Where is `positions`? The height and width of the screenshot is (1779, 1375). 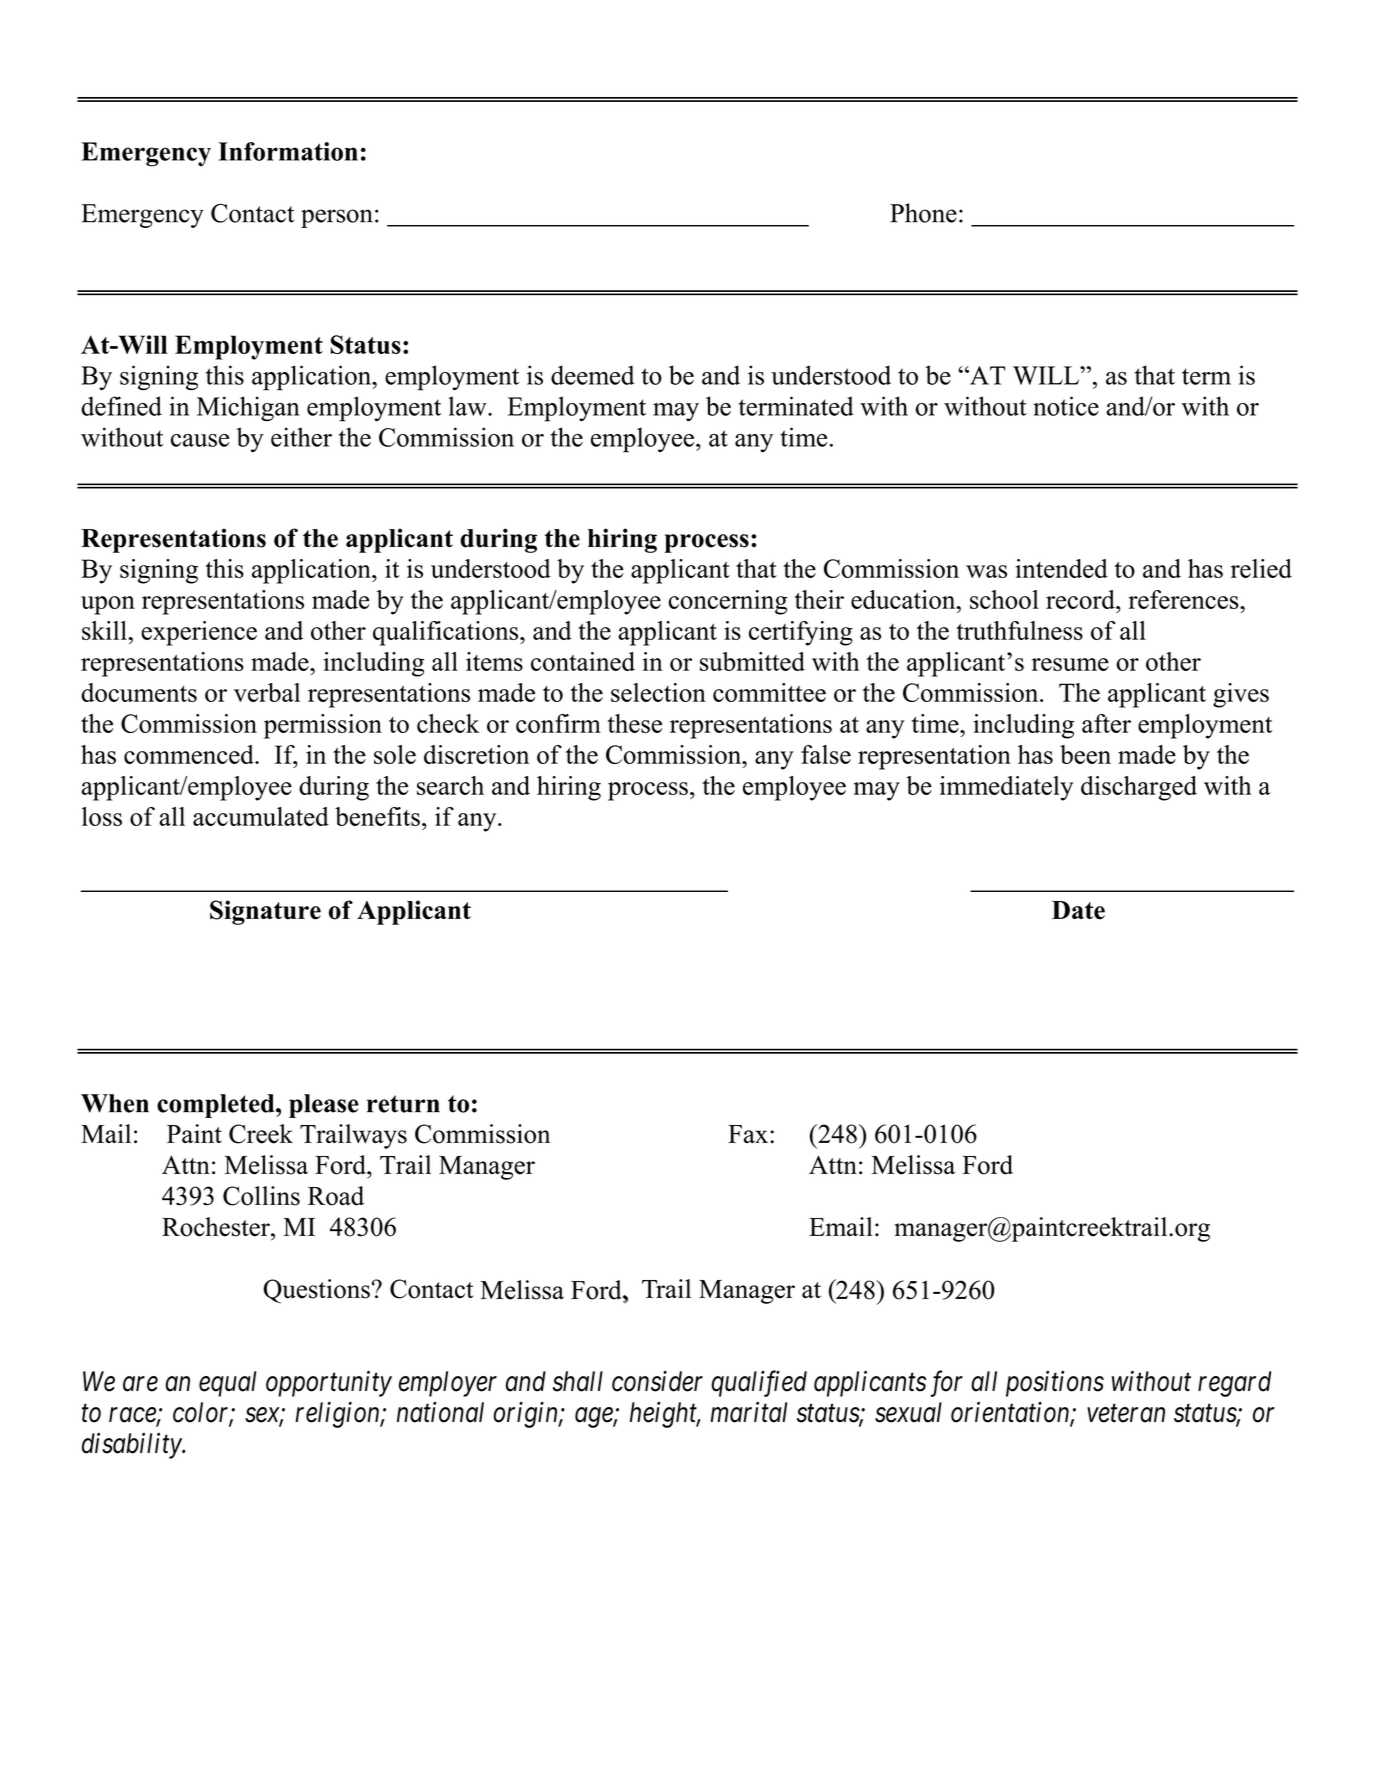 positions is located at coordinates (1055, 1384).
